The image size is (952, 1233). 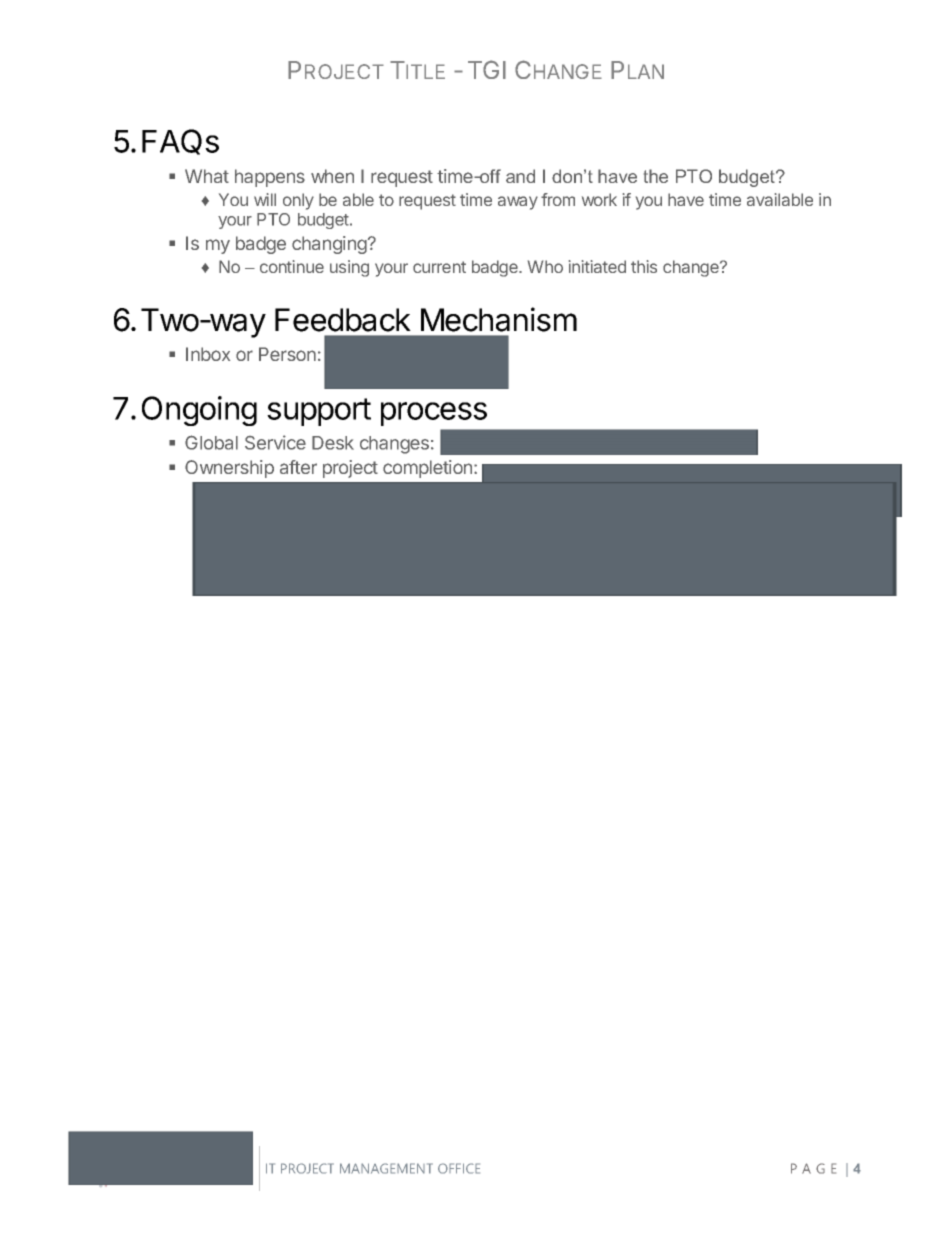 I want to click on Ownership, so click(x=229, y=469).
